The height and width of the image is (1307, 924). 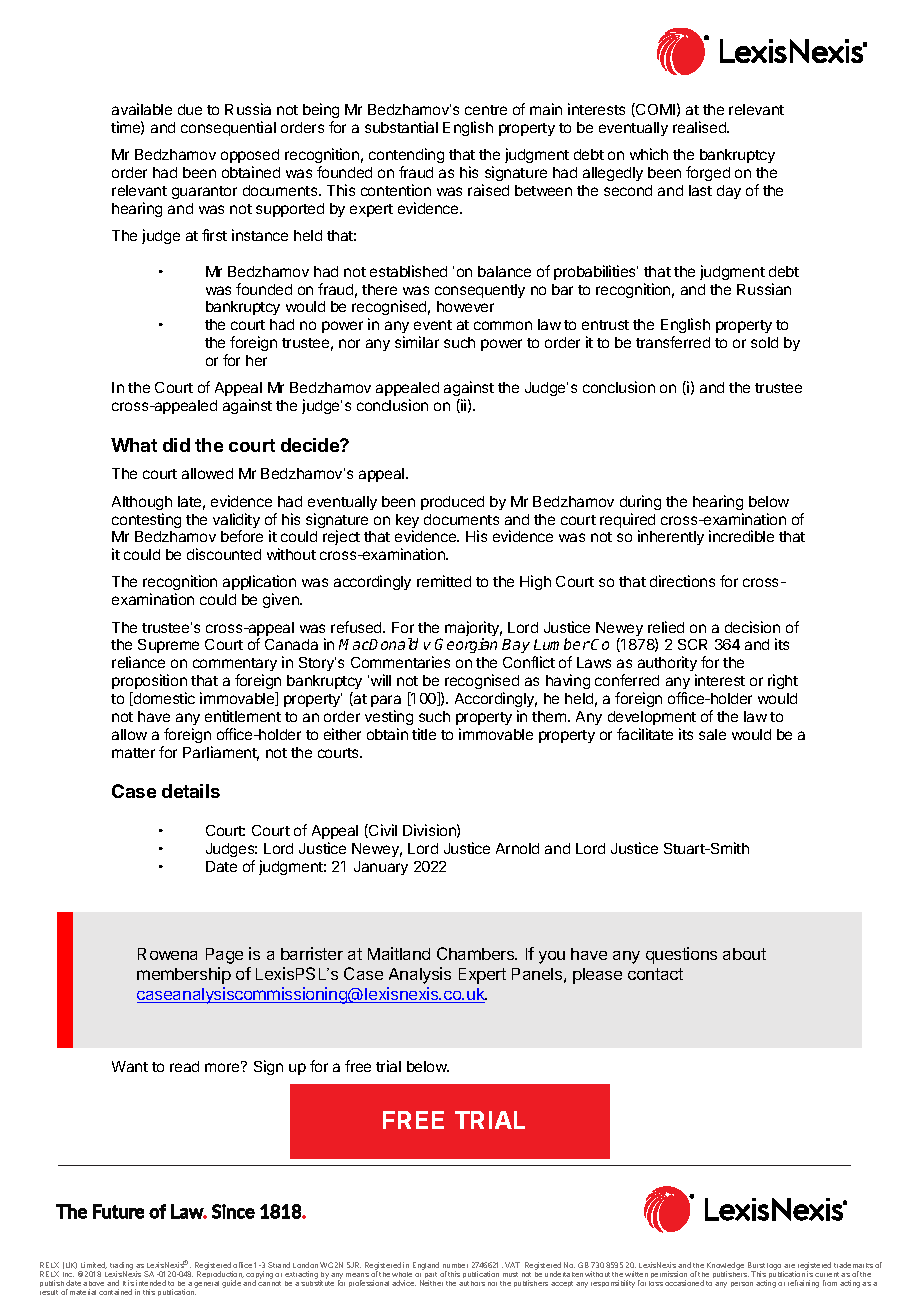 What do you see at coordinates (744, 954) in the image?
I see `about` at bounding box center [744, 954].
